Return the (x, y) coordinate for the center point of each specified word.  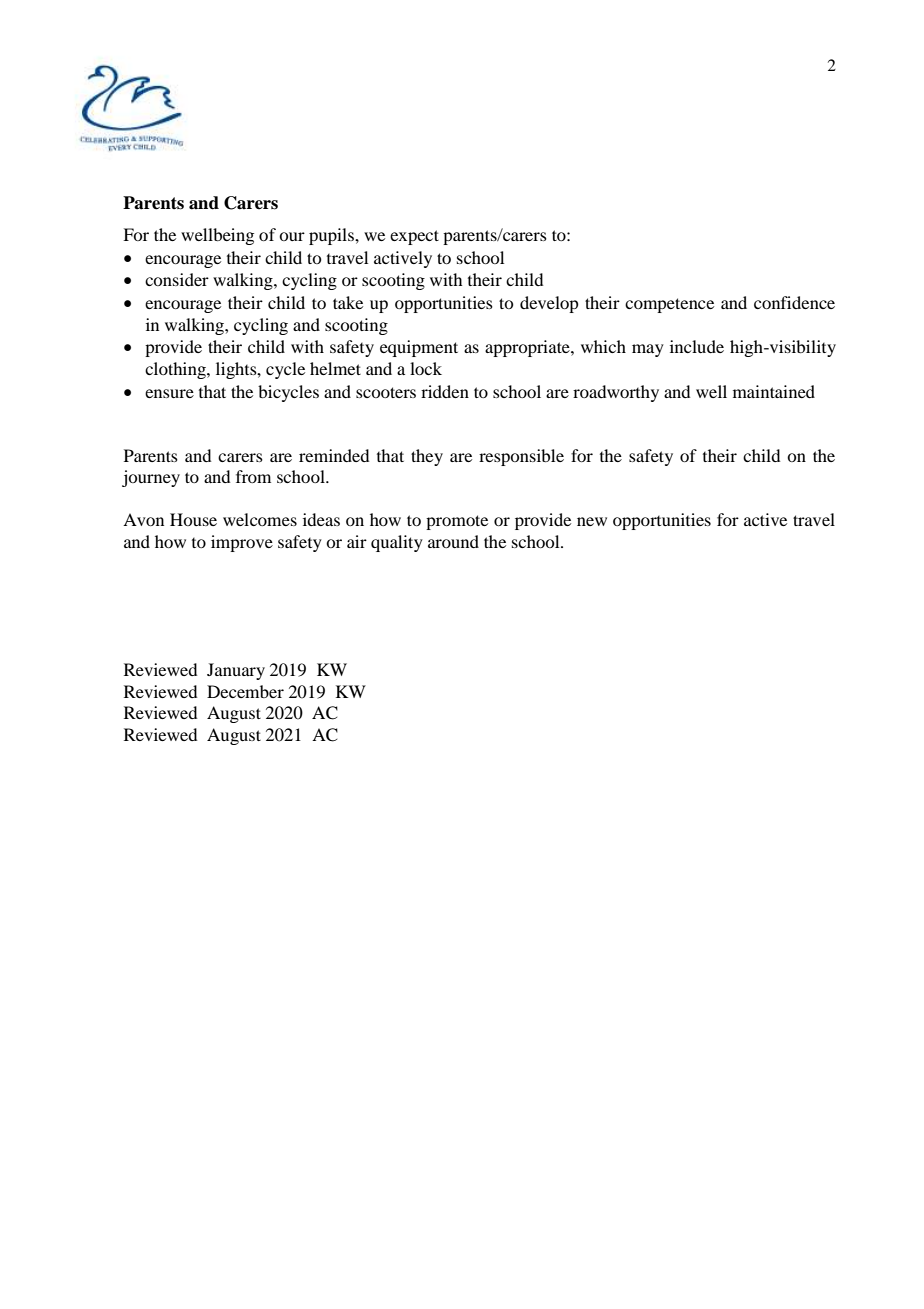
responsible (521, 457)
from (253, 476)
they (427, 457)
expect (414, 237)
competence (669, 305)
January (236, 671)
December (245, 691)
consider (177, 279)
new (592, 521)
